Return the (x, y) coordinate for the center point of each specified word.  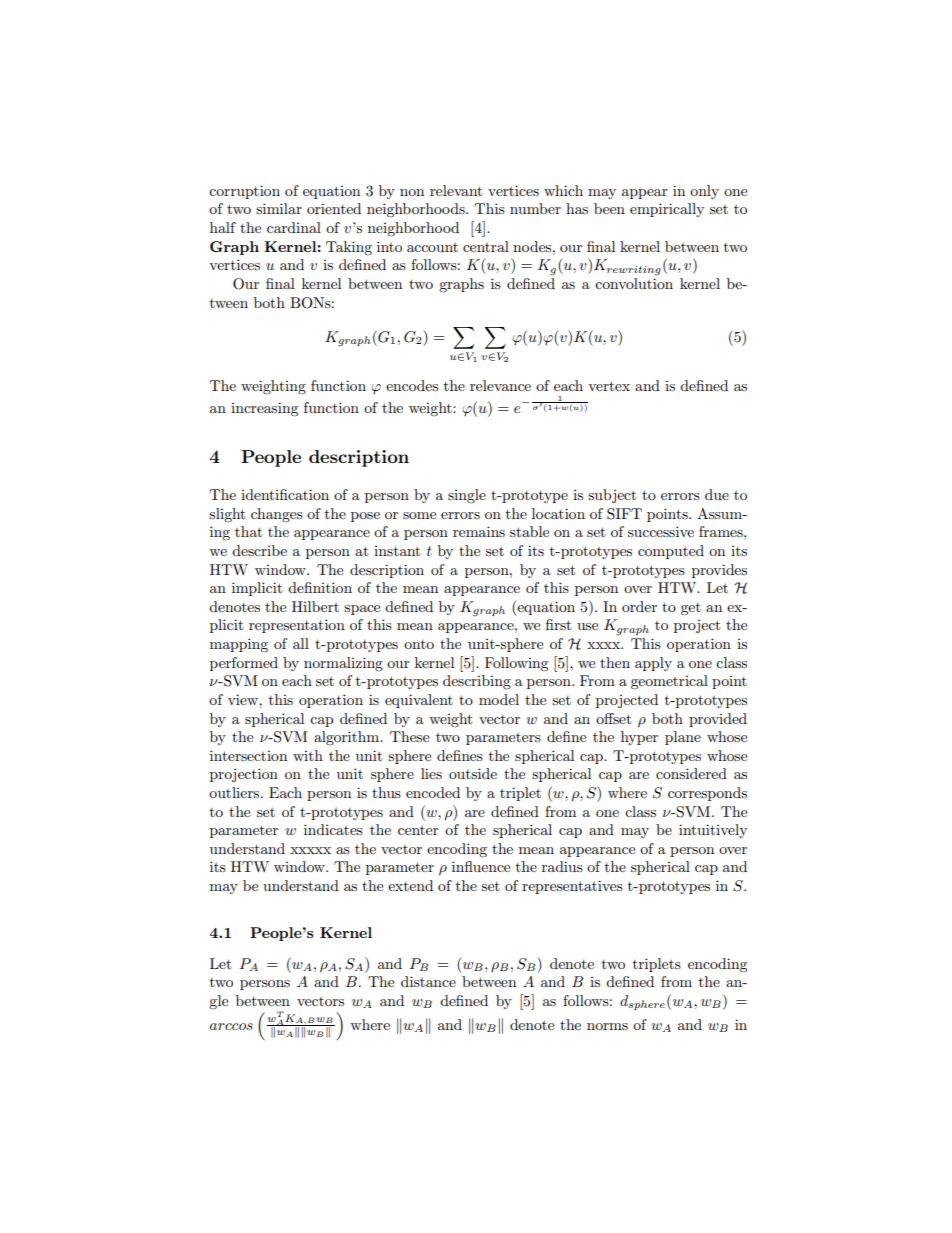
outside (473, 773)
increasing (265, 409)
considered (691, 773)
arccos (231, 1026)
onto (419, 644)
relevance (500, 385)
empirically (667, 210)
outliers (235, 792)
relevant (456, 190)
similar (279, 208)
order (639, 606)
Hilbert (315, 606)
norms (607, 1026)
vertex (609, 386)
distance (428, 981)
